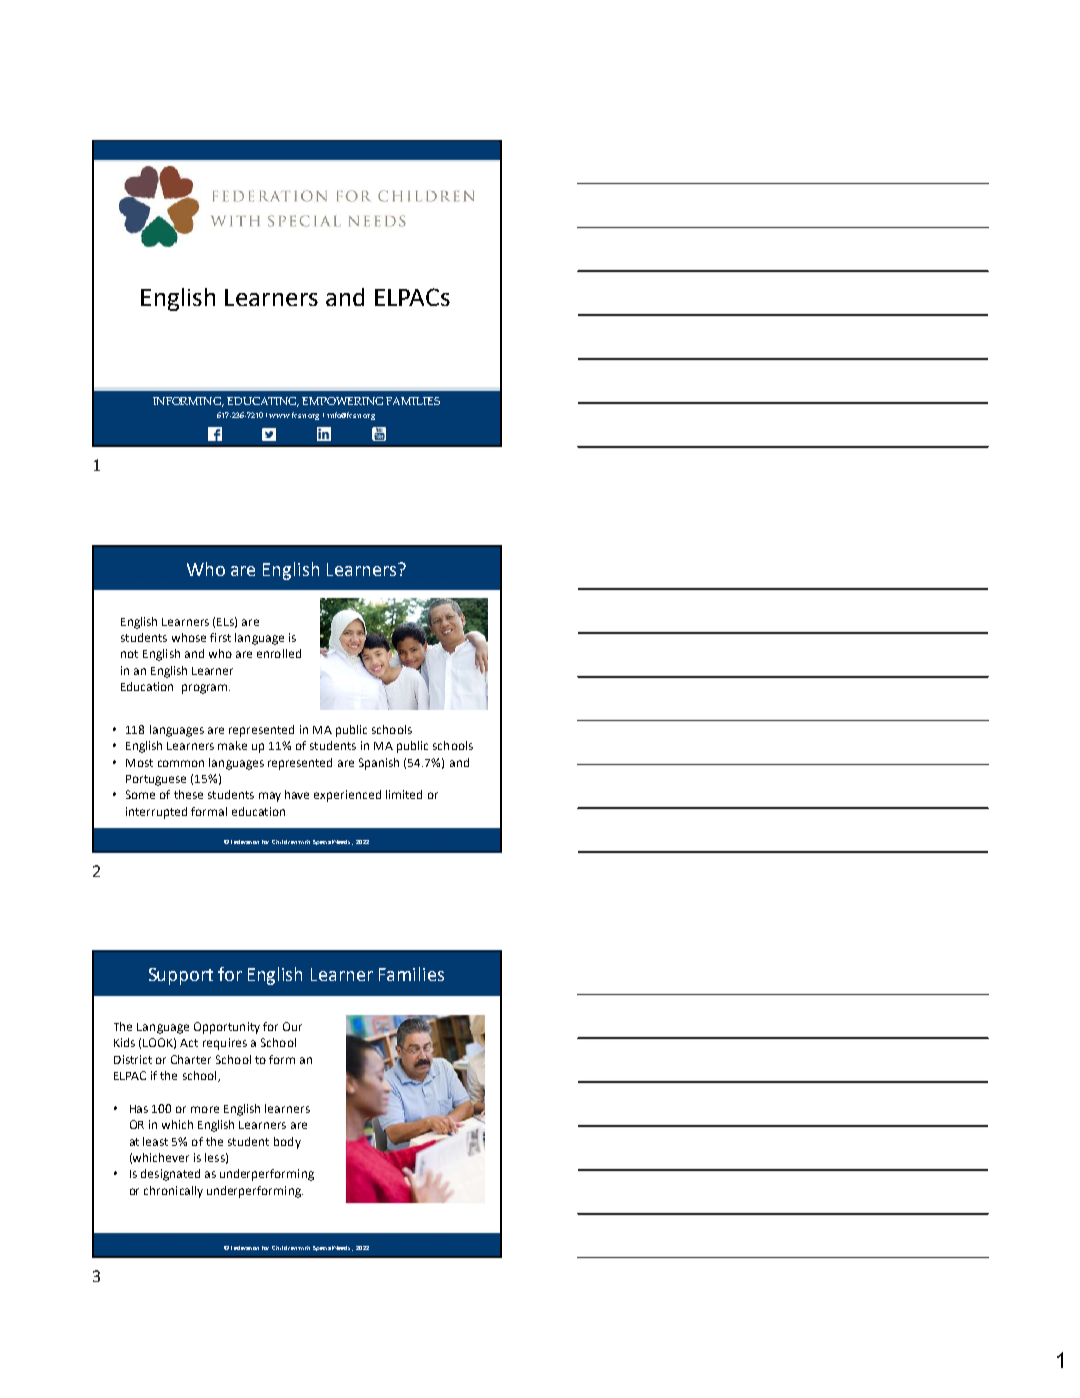 This screenshot has width=1080, height=1398. I want to click on enrolled, so click(279, 653).
